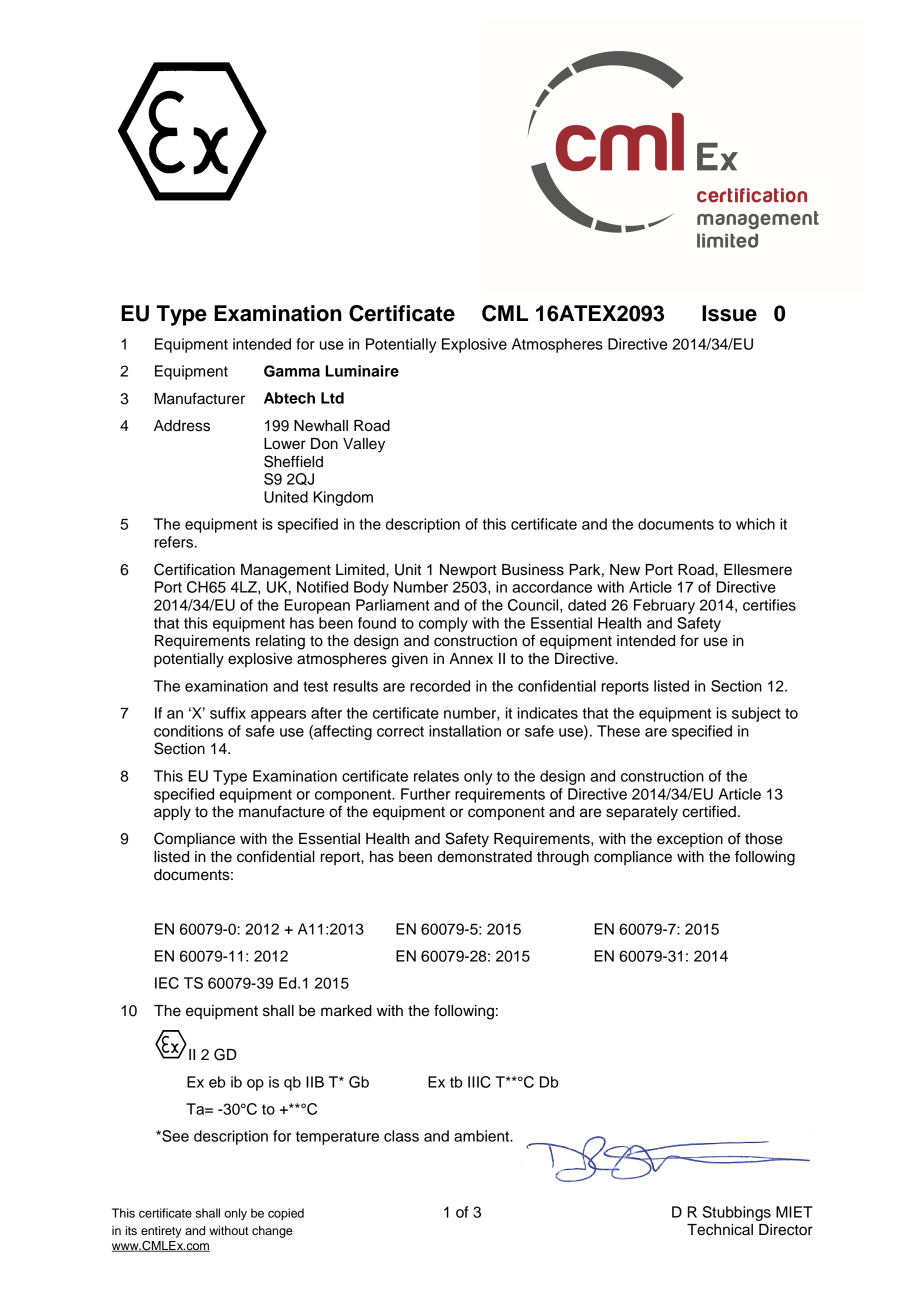 The height and width of the image is (1308, 924). I want to click on IEC, so click(167, 983).
